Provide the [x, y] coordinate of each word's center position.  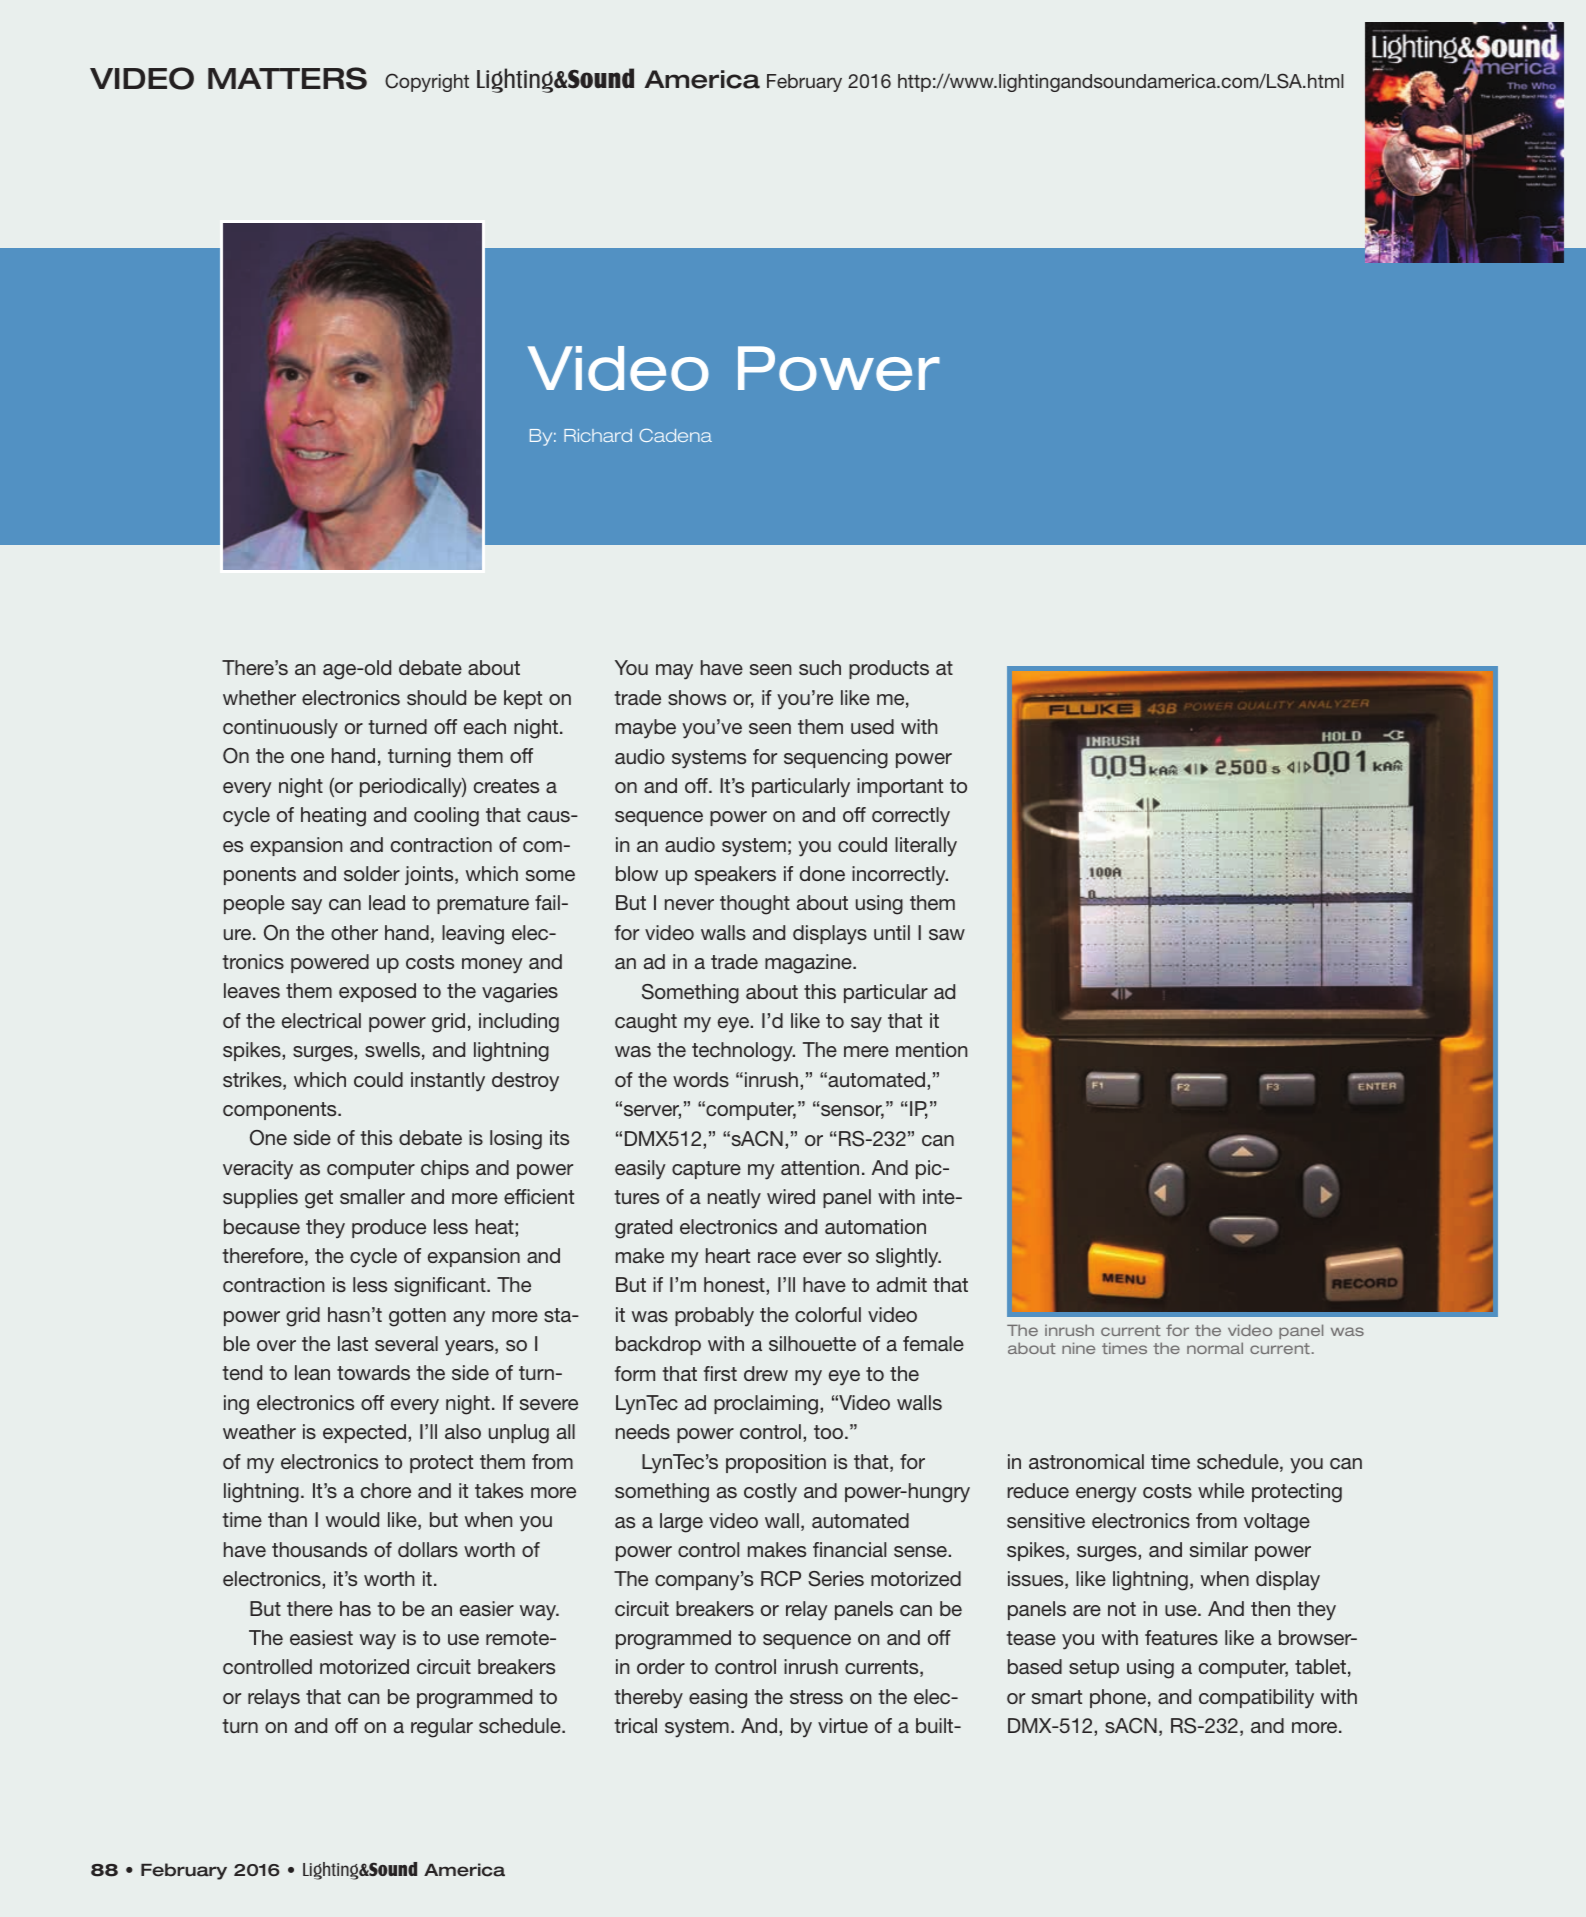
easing [718, 1699]
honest [735, 1286]
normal [1215, 1348]
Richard [598, 435]
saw [947, 934]
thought [755, 905]
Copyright [427, 82]
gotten [417, 1317]
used [872, 726]
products [889, 669]
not [1122, 1609]
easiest [321, 1637]
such [820, 667]
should [436, 697]
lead [387, 902]
